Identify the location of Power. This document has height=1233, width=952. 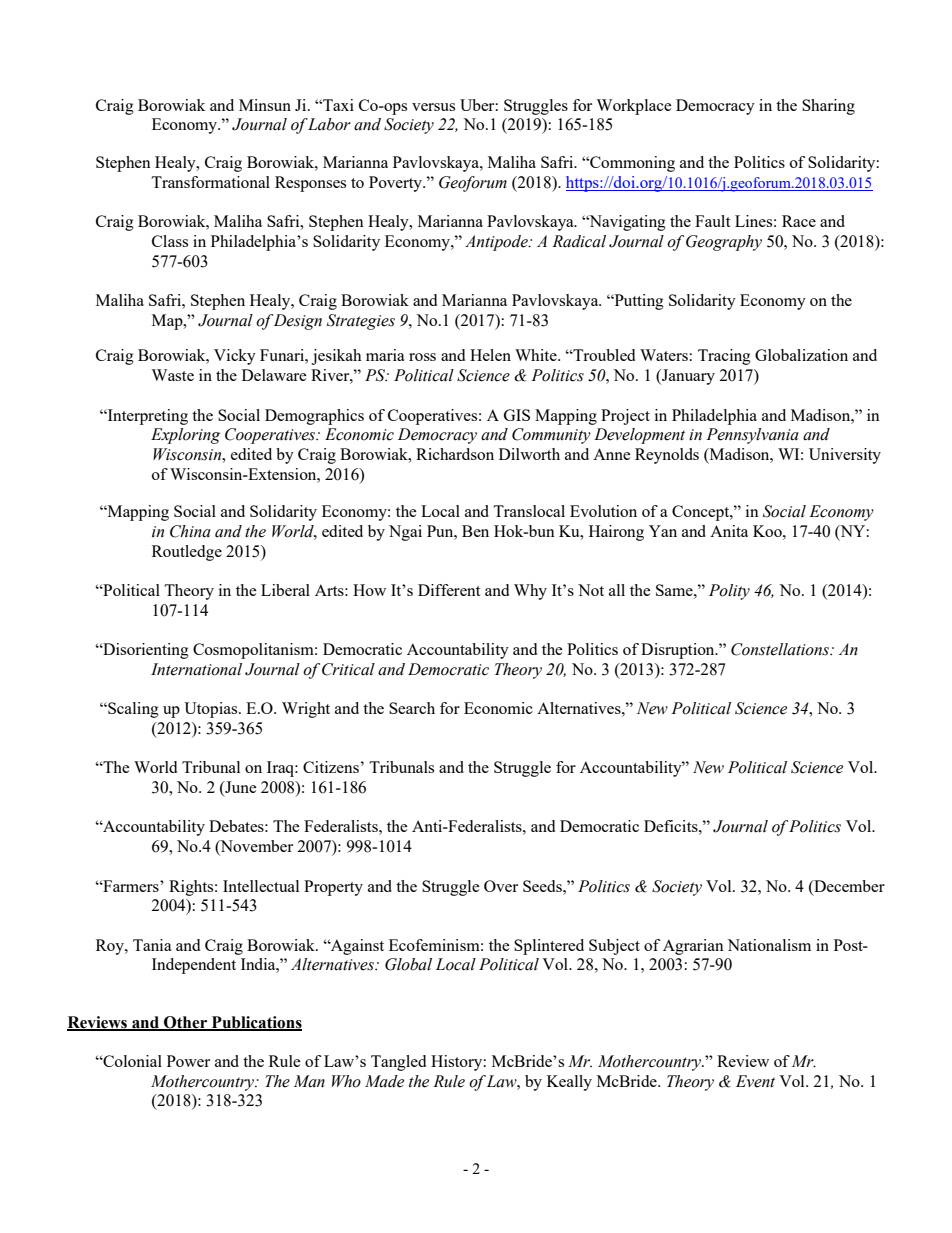
(188, 1061).
